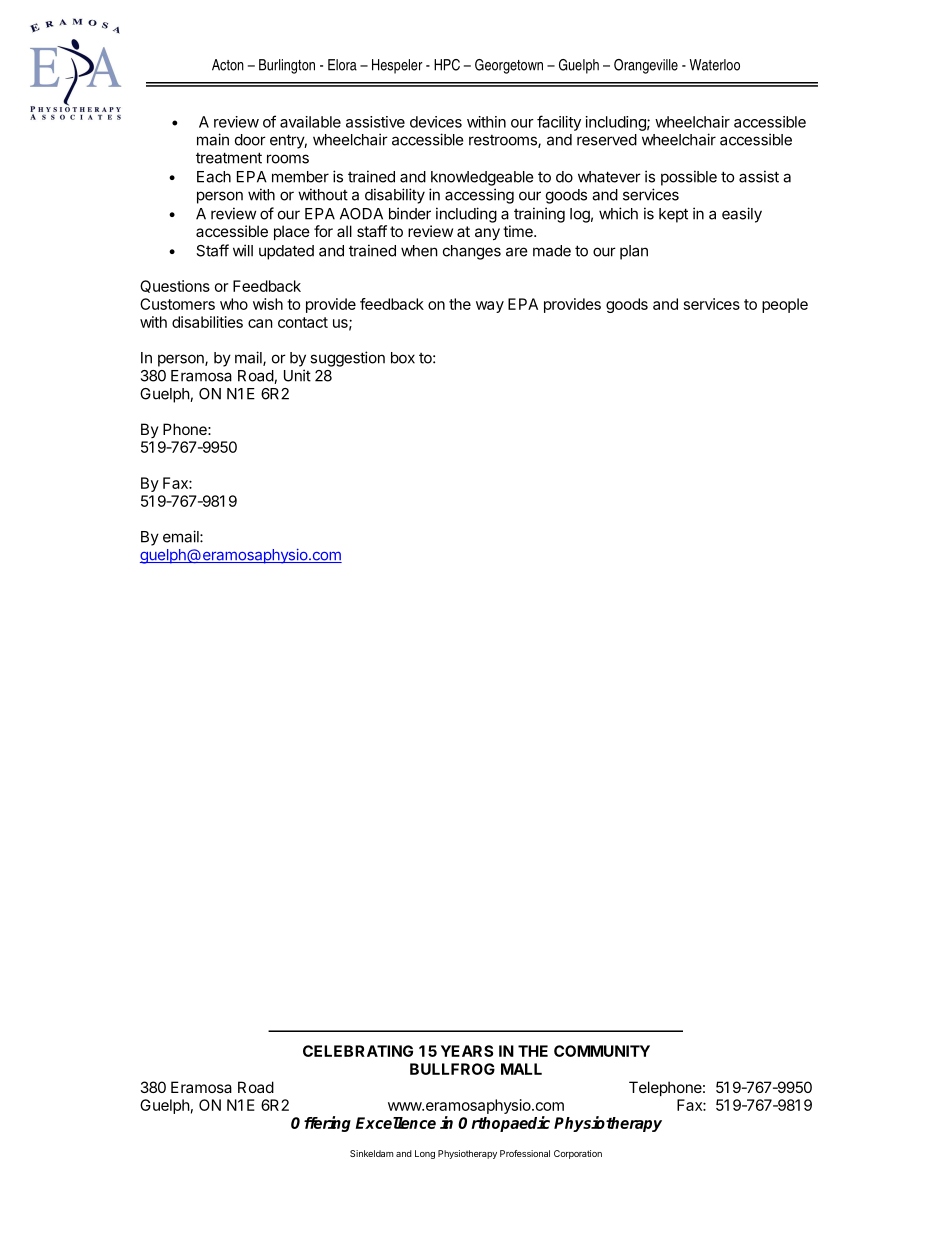 The width and height of the screenshot is (952, 1233). Describe the element at coordinates (321, 1124) in the screenshot. I see `Offering` at that location.
